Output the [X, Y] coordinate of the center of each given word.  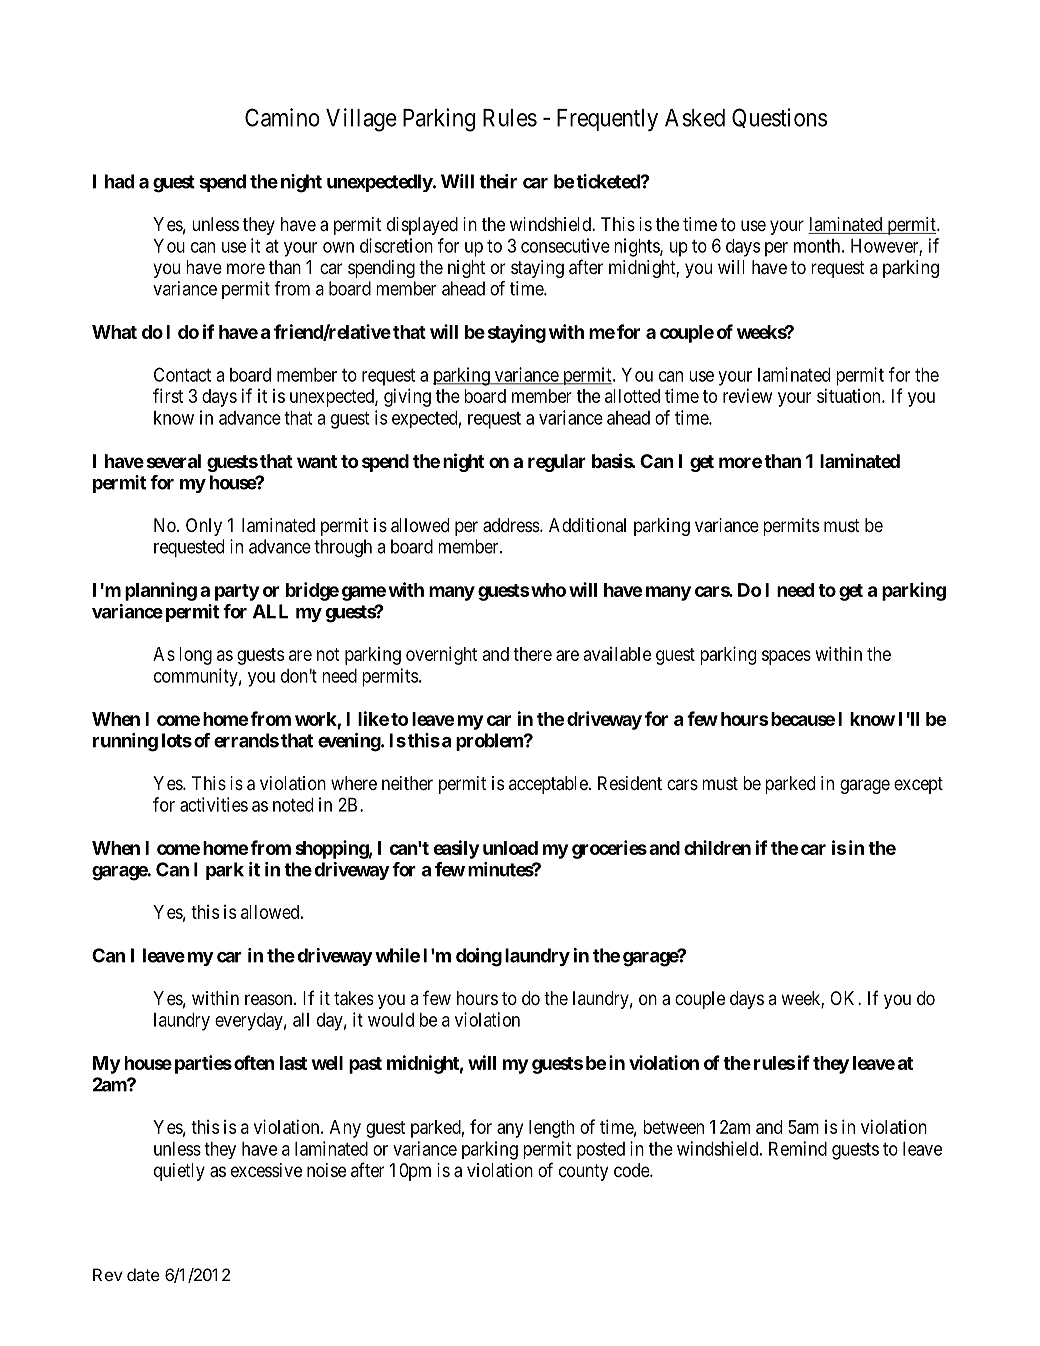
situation [850, 395]
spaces [786, 657]
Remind [798, 1148]
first [168, 395]
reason [270, 1000]
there [532, 654]
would [391, 1020]
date [143, 1274]
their [498, 181]
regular [557, 463]
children [717, 847]
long [195, 656]
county [583, 1172]
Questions [779, 118]
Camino [282, 117]
